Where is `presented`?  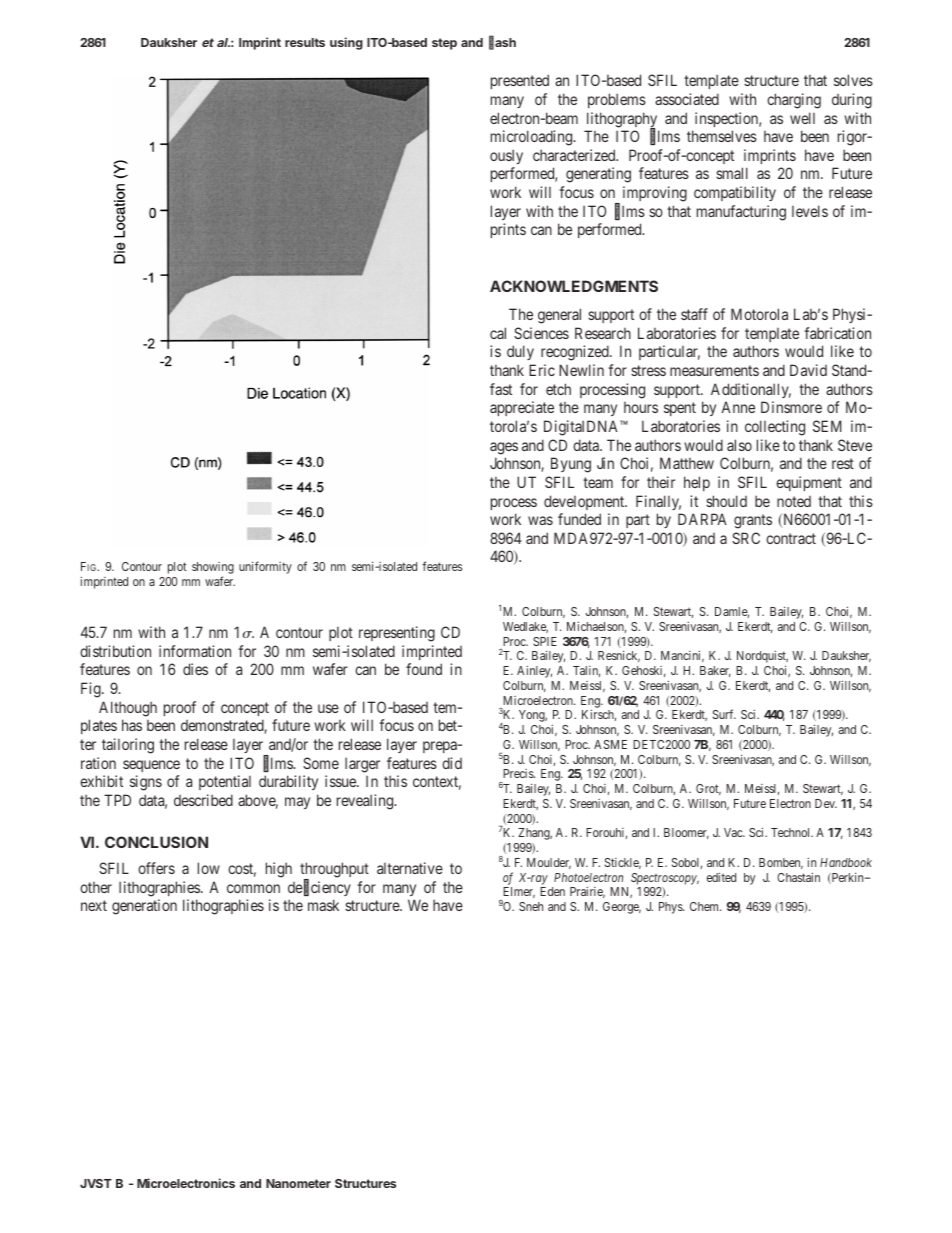
presented is located at coordinates (520, 81).
